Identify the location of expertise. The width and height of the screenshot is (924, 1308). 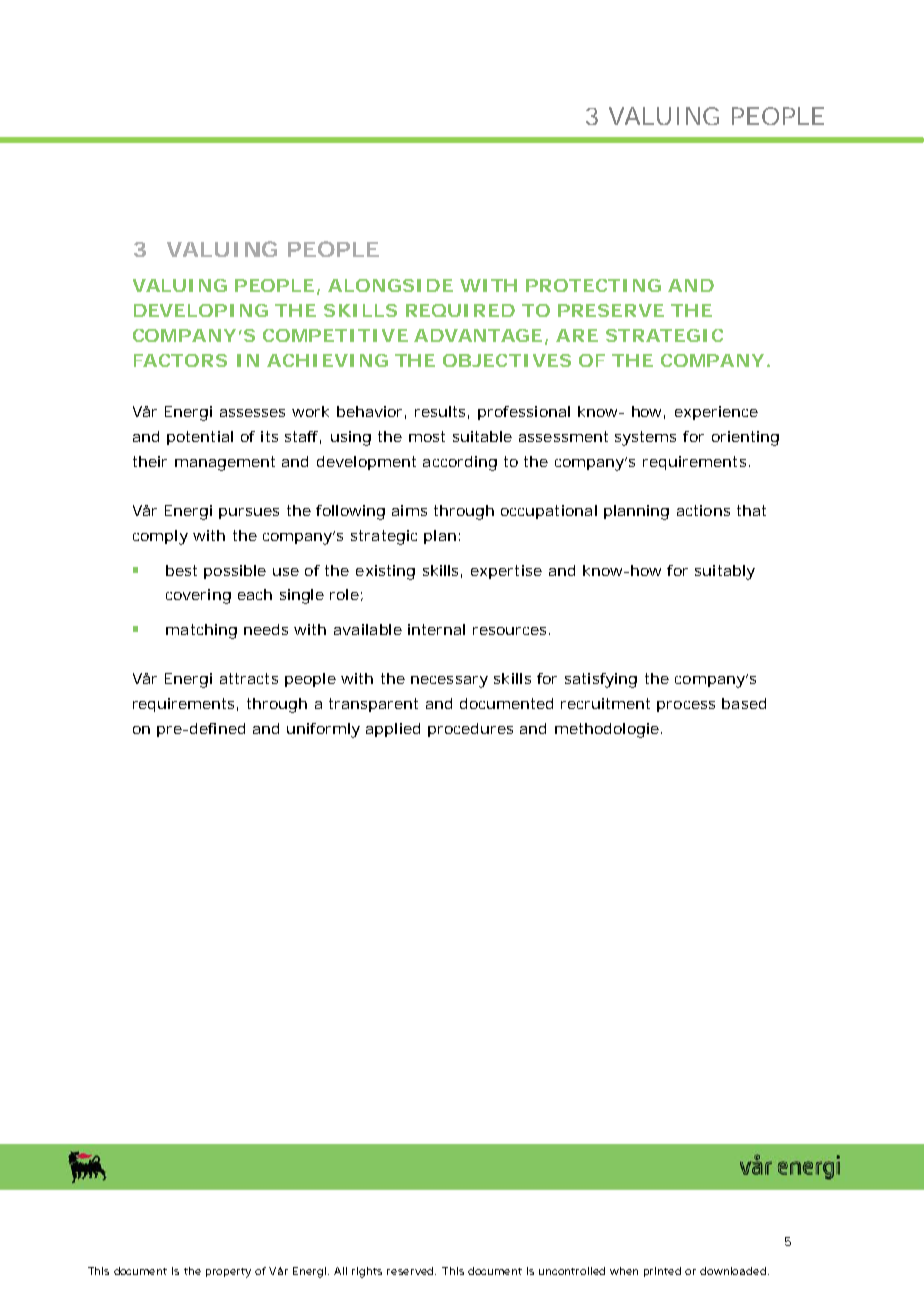
(506, 572).
